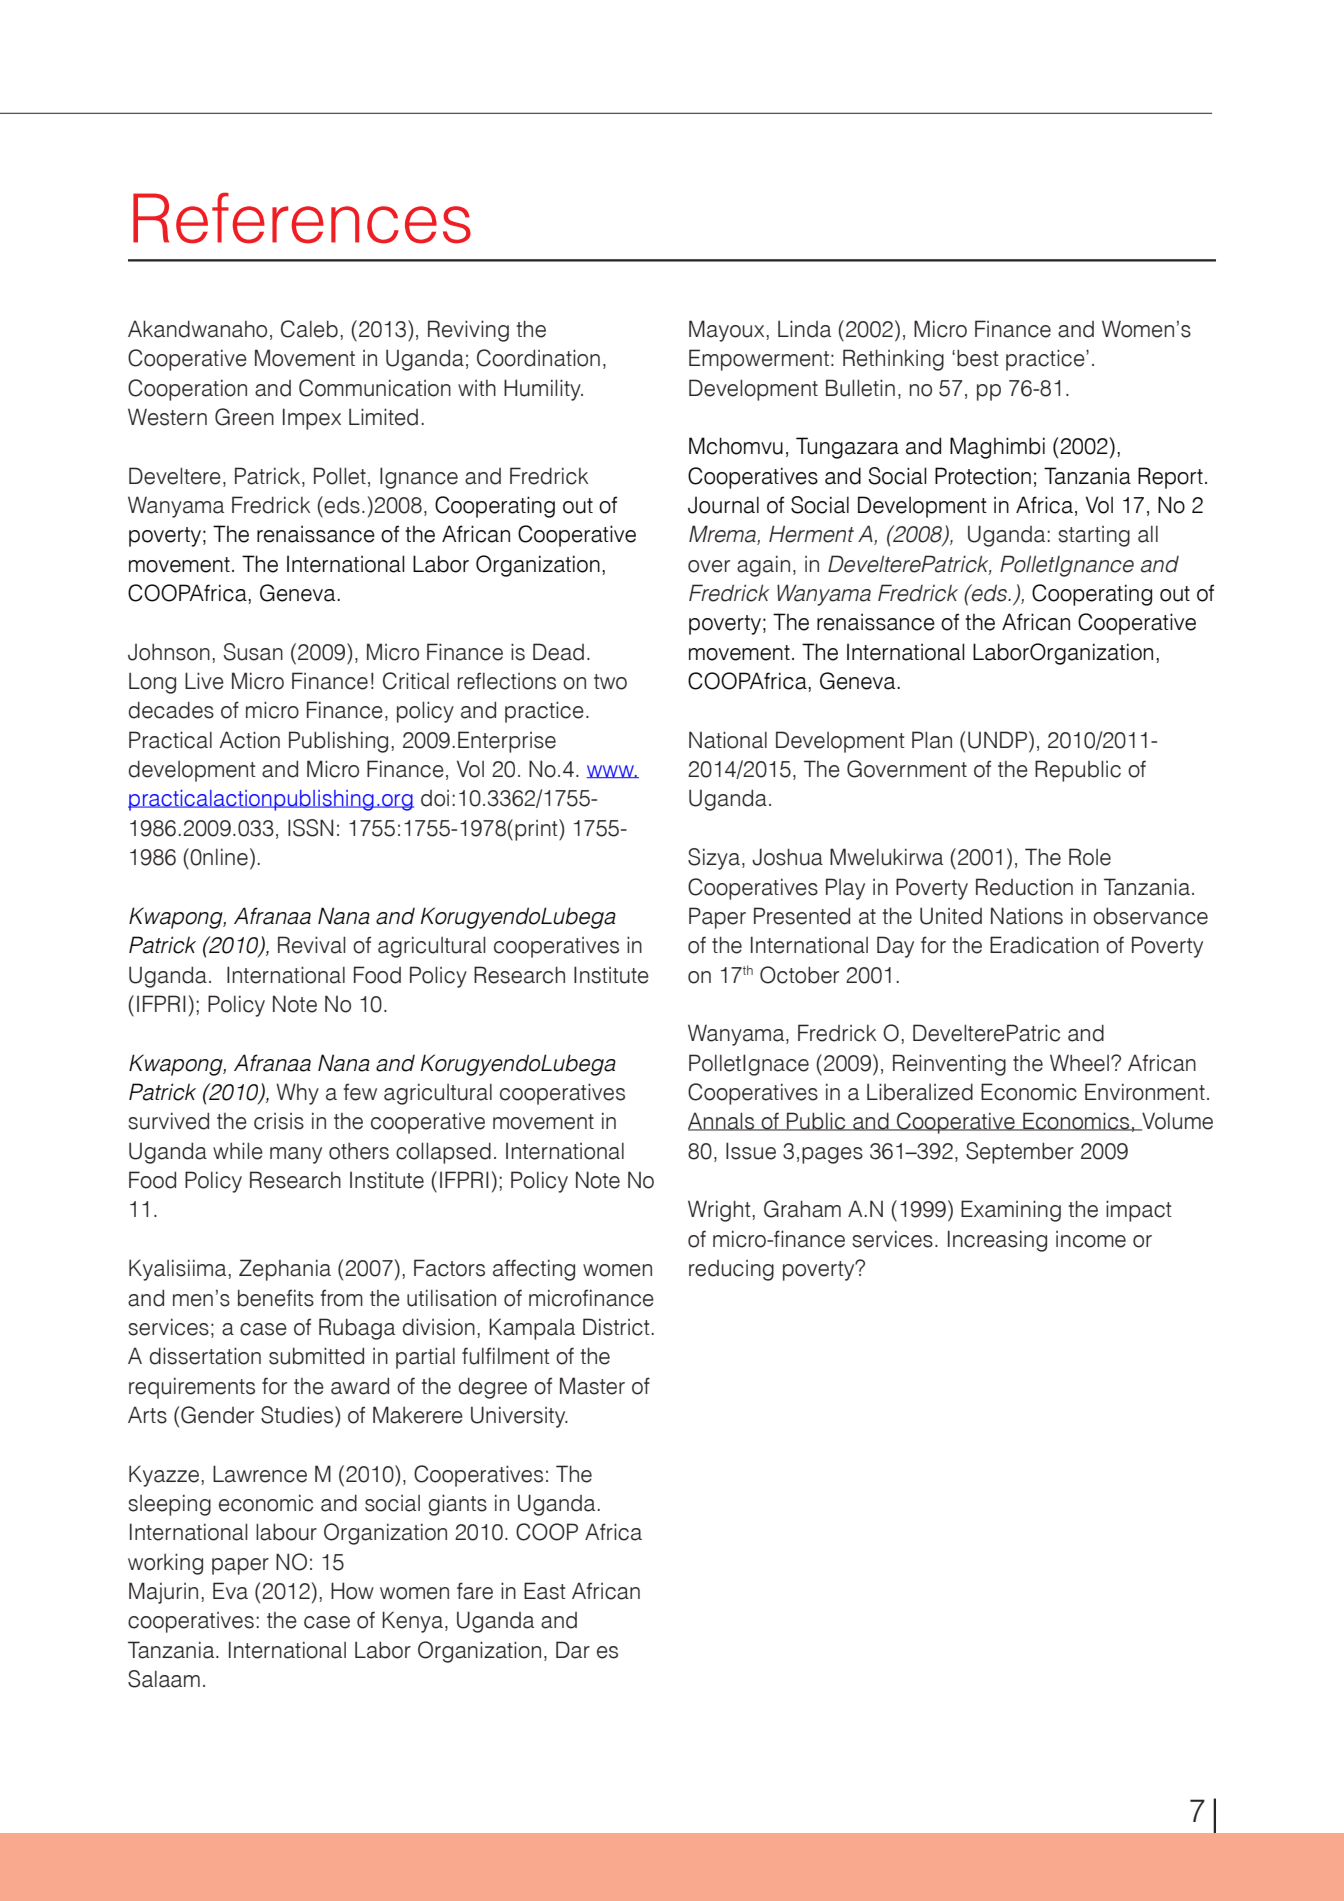 Image resolution: width=1344 pixels, height=1901 pixels. I want to click on many, so click(296, 1155).
